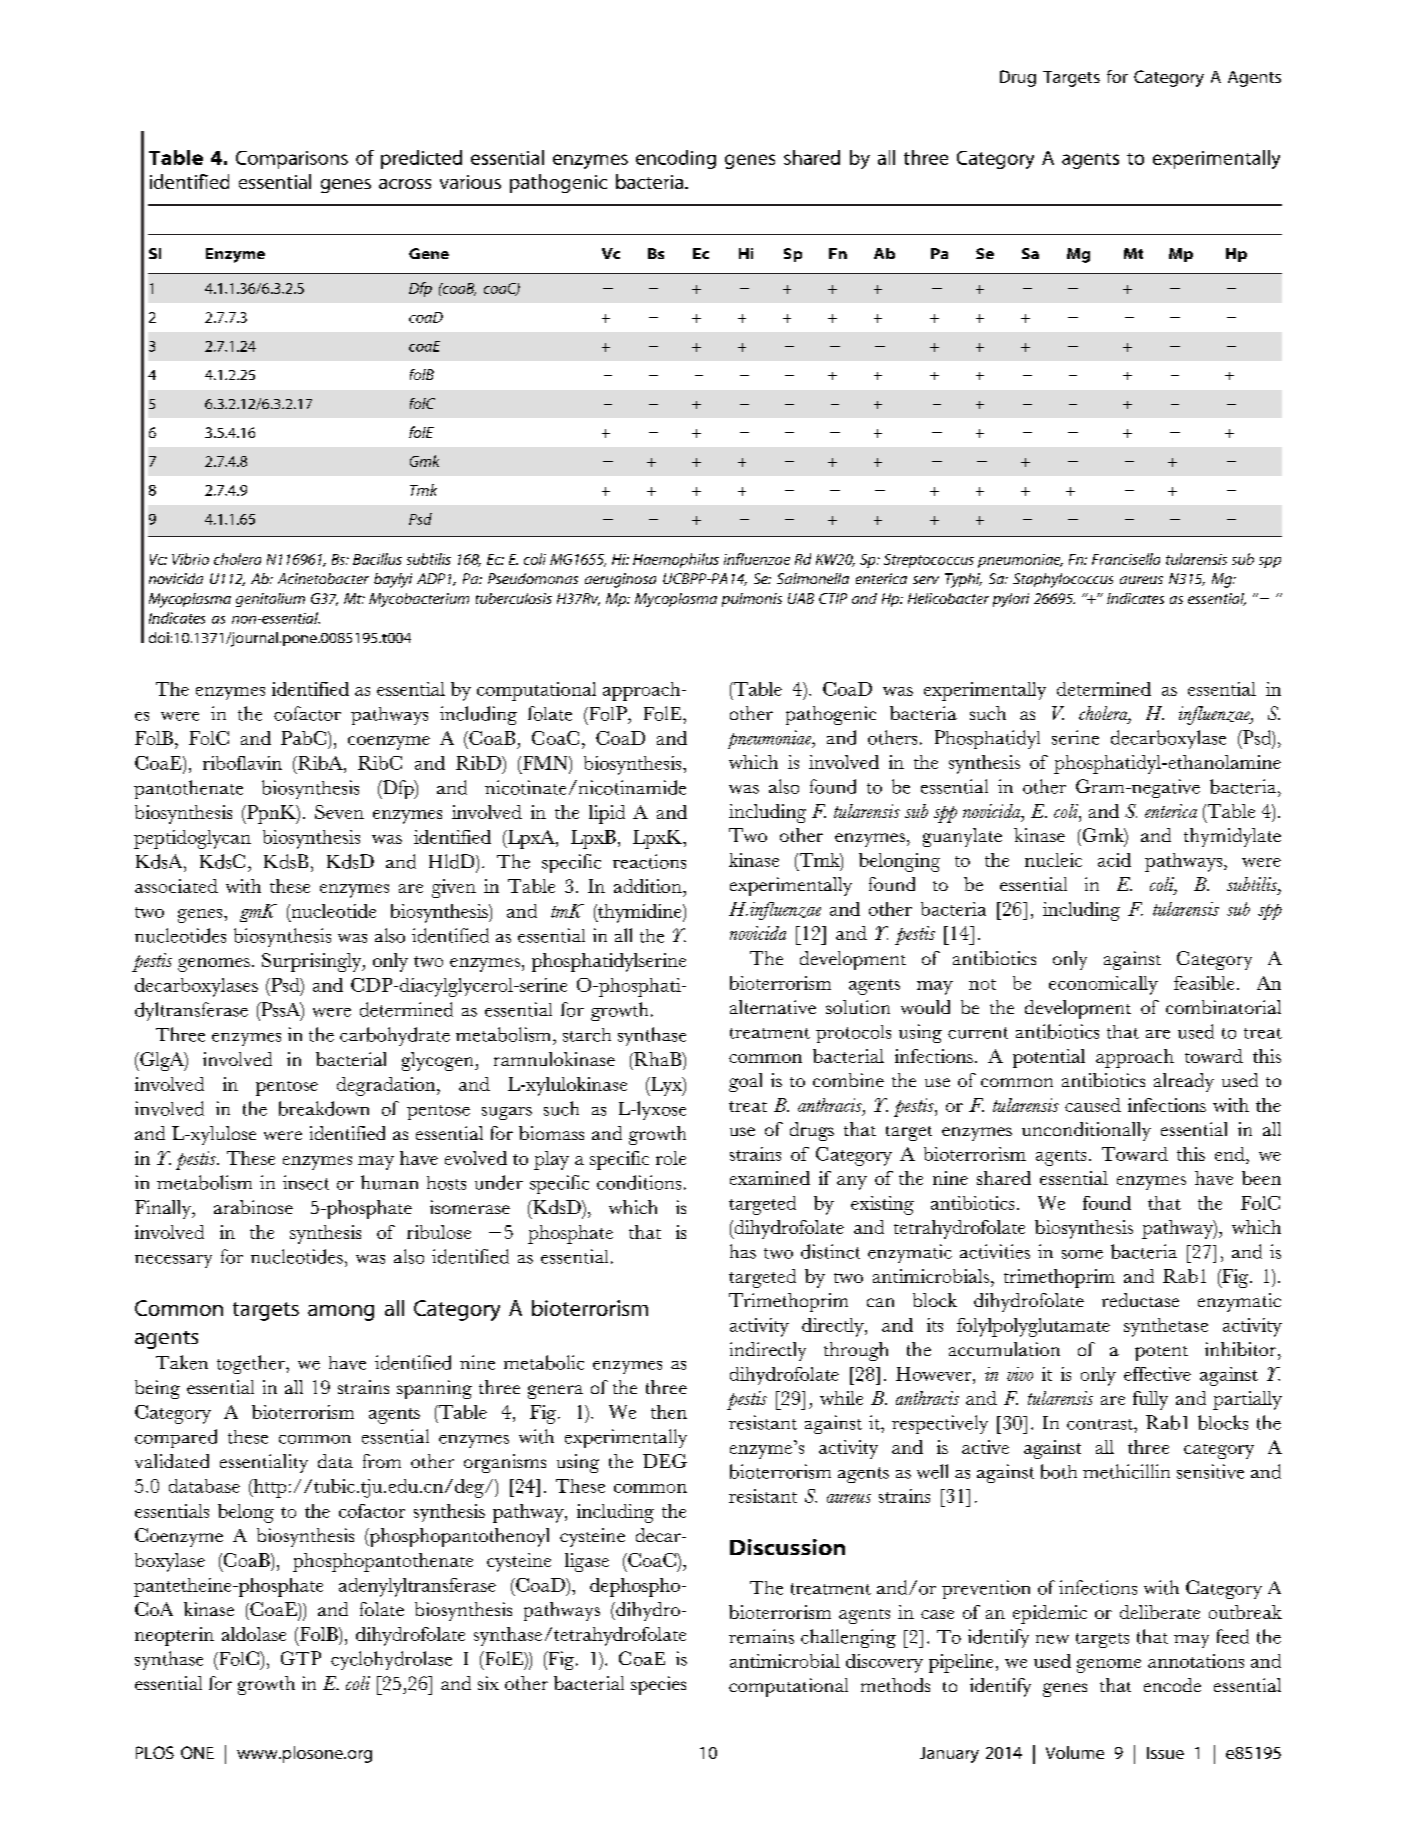 This image has height=1830, width=1416. I want to click on pylori, so click(1011, 600).
